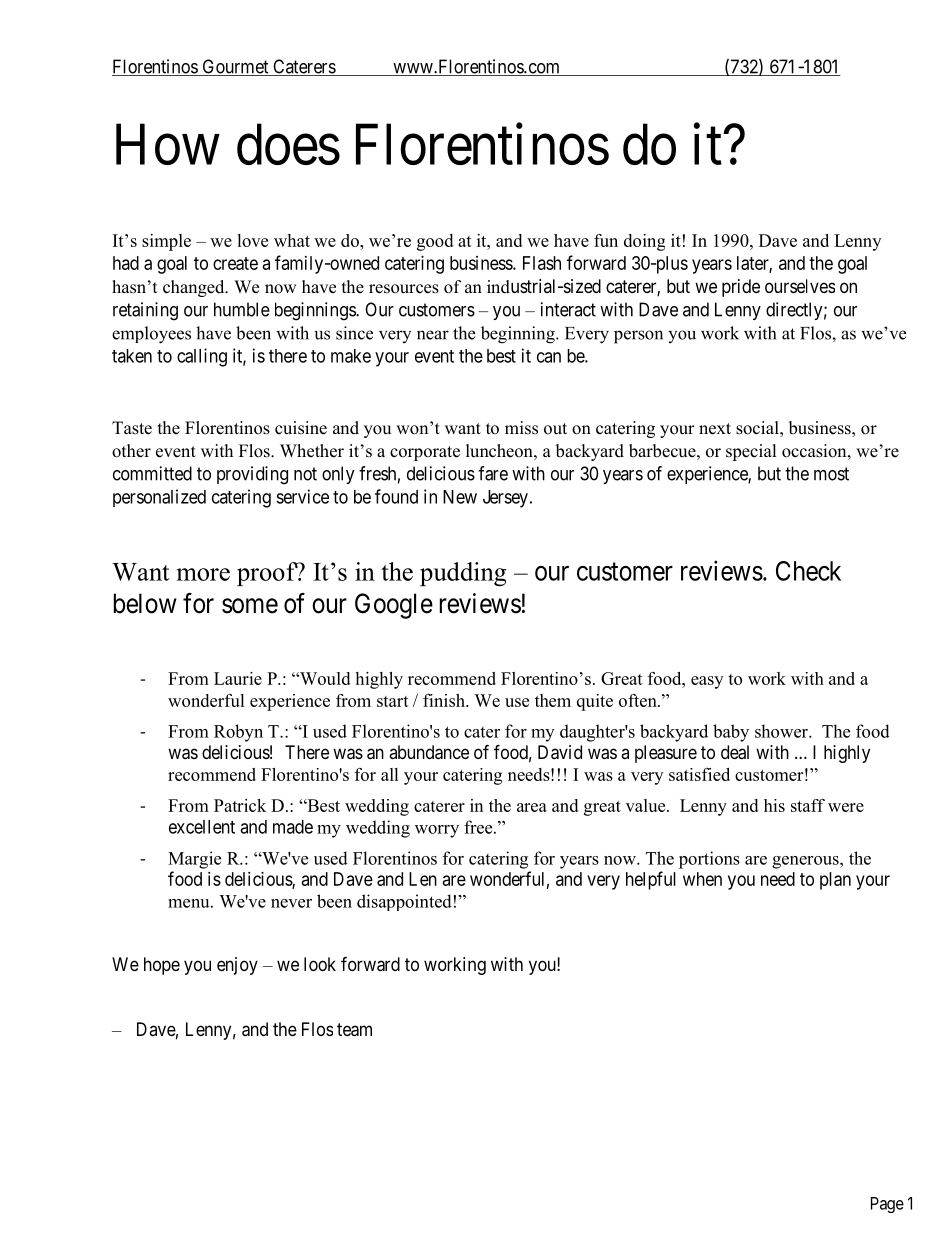 Image resolution: width=952 pixels, height=1233 pixels. I want to click on Page, so click(887, 1205).
